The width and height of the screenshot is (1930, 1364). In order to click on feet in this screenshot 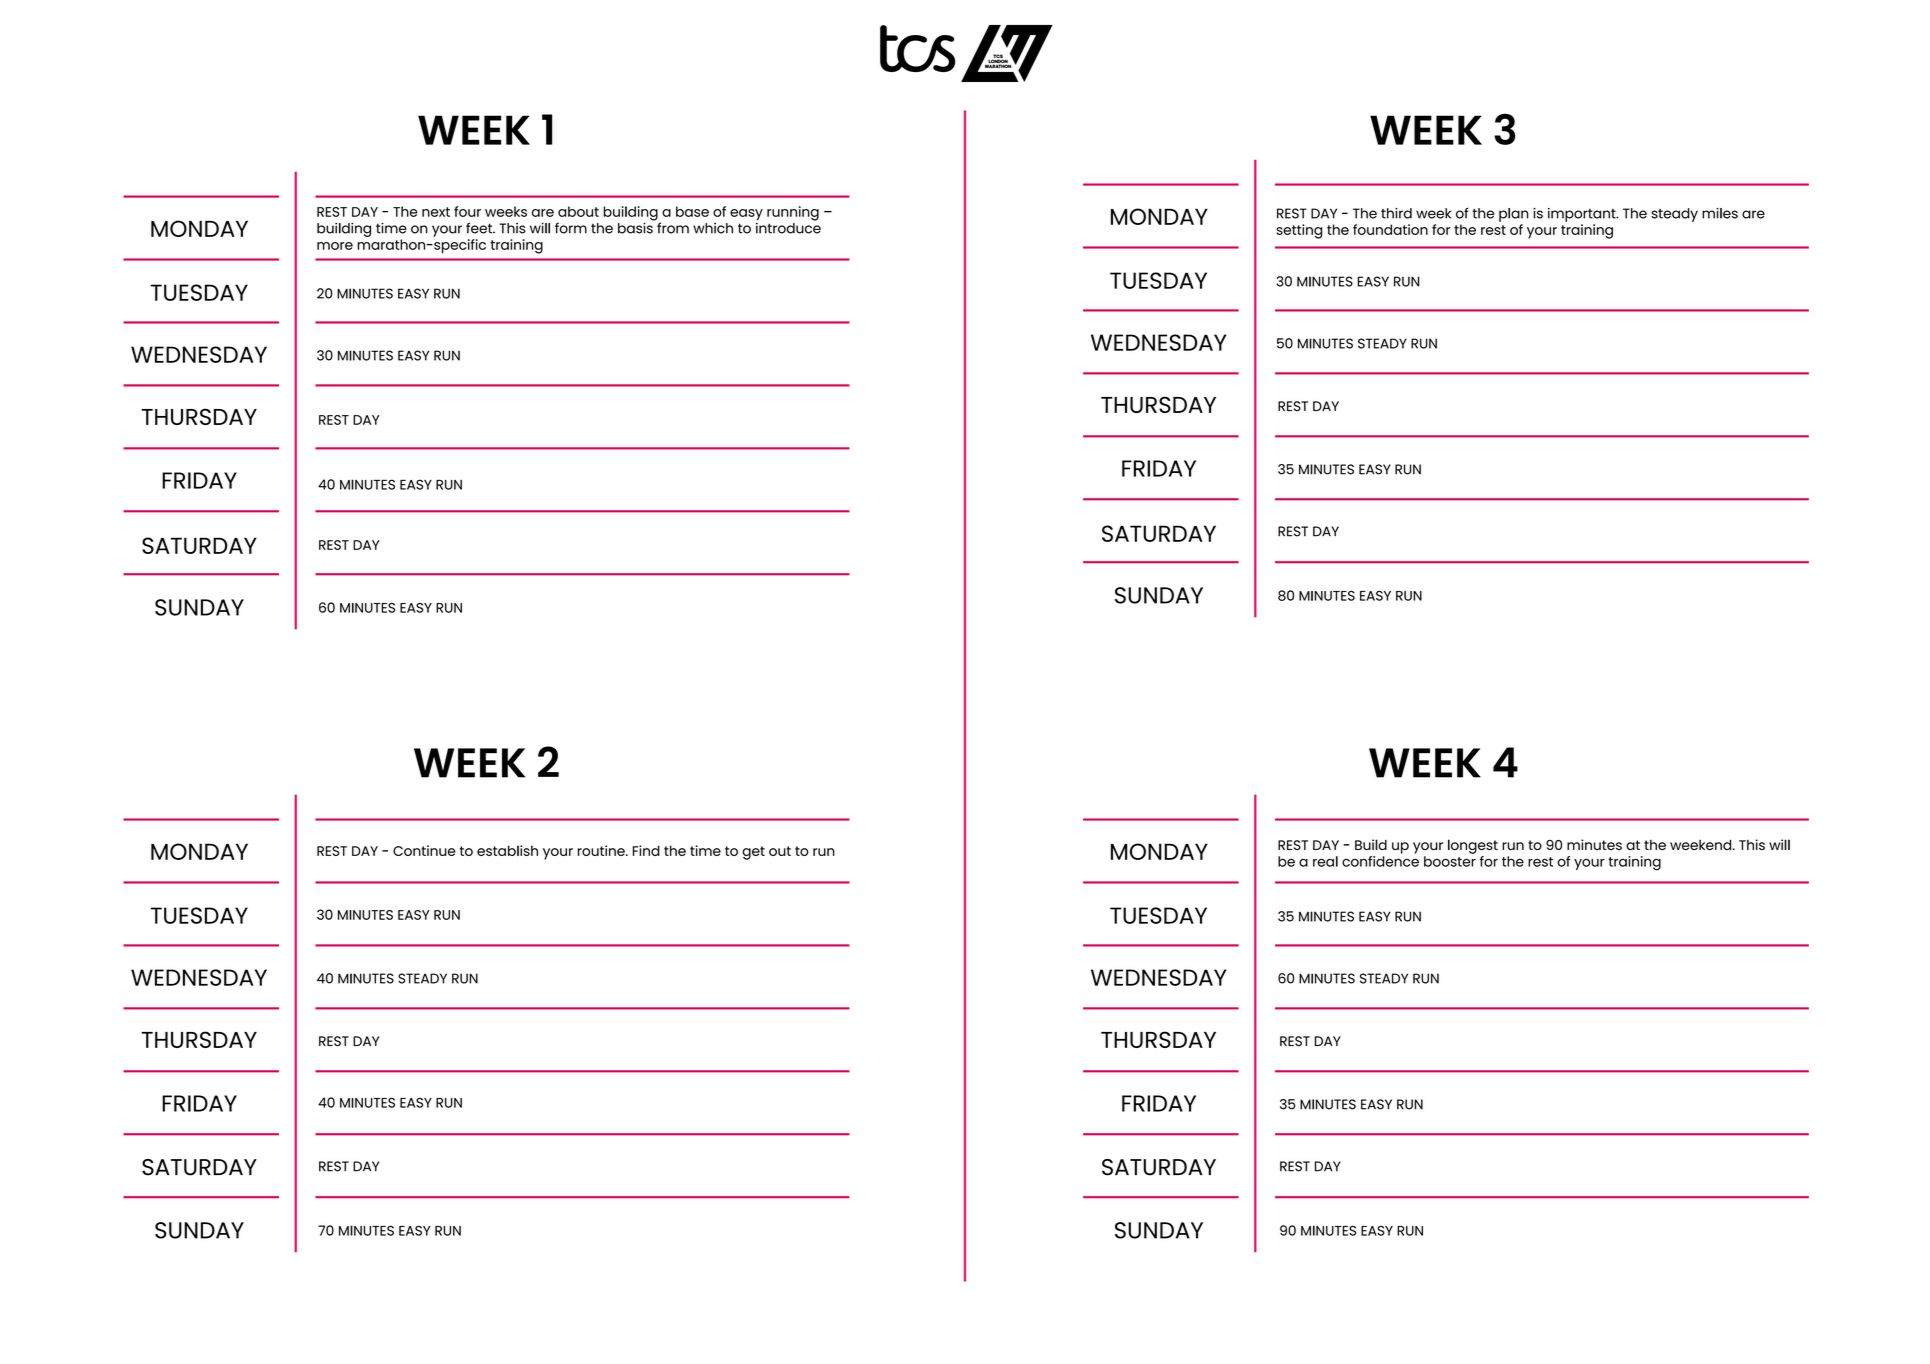, I will do `click(480, 228)`.
